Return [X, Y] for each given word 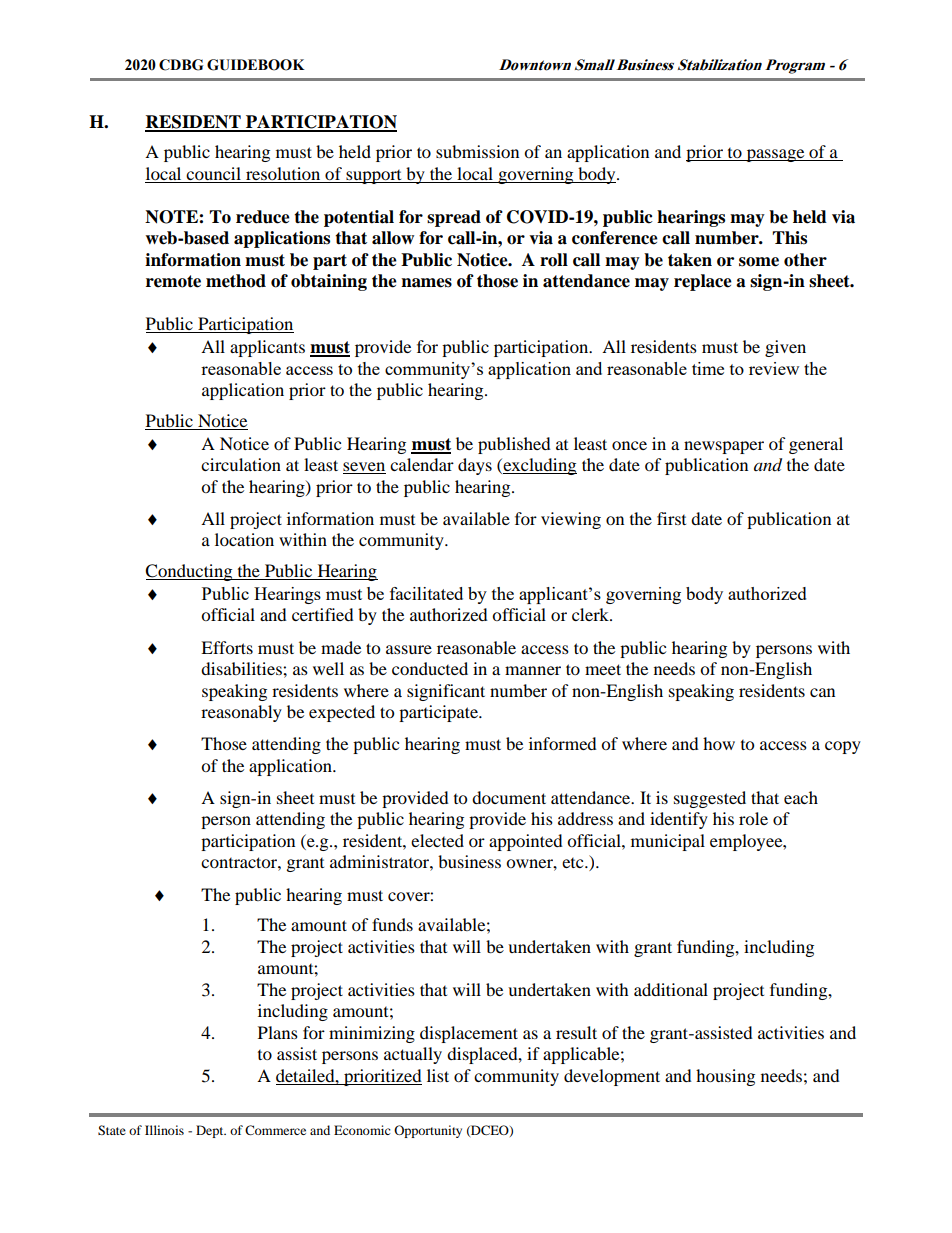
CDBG [181, 65]
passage [775, 155]
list [438, 1075]
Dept [211, 1131]
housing [725, 1077]
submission [477, 151]
